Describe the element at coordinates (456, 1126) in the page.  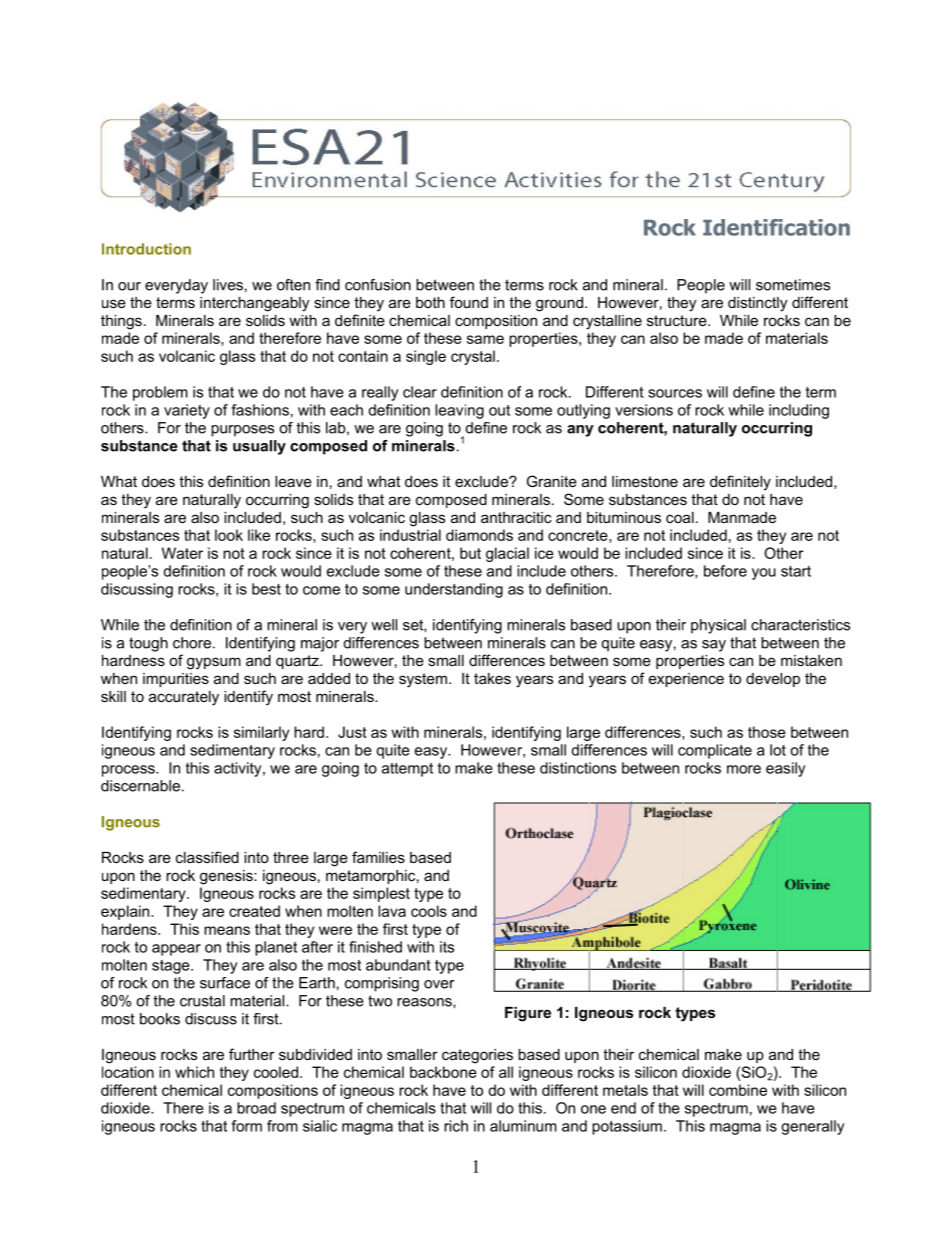
I see `rich` at that location.
